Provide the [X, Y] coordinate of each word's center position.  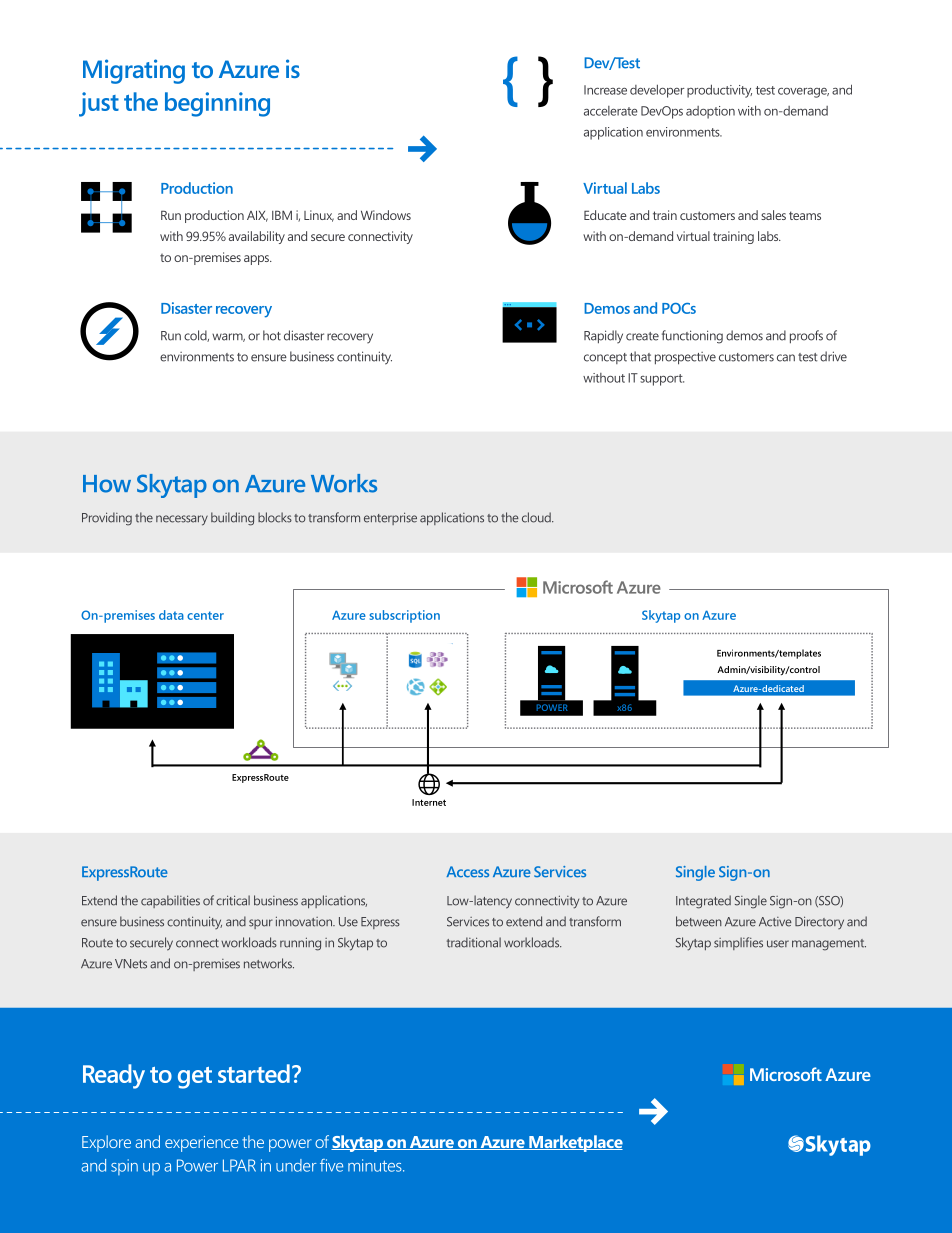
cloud [537, 517]
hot [272, 335]
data [171, 615]
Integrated [703, 902]
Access [467, 872]
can [786, 358]
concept [605, 358]
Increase [605, 90]
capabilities [170, 901]
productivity [719, 91]
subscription [404, 616]
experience [201, 1144]
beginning [217, 104]
